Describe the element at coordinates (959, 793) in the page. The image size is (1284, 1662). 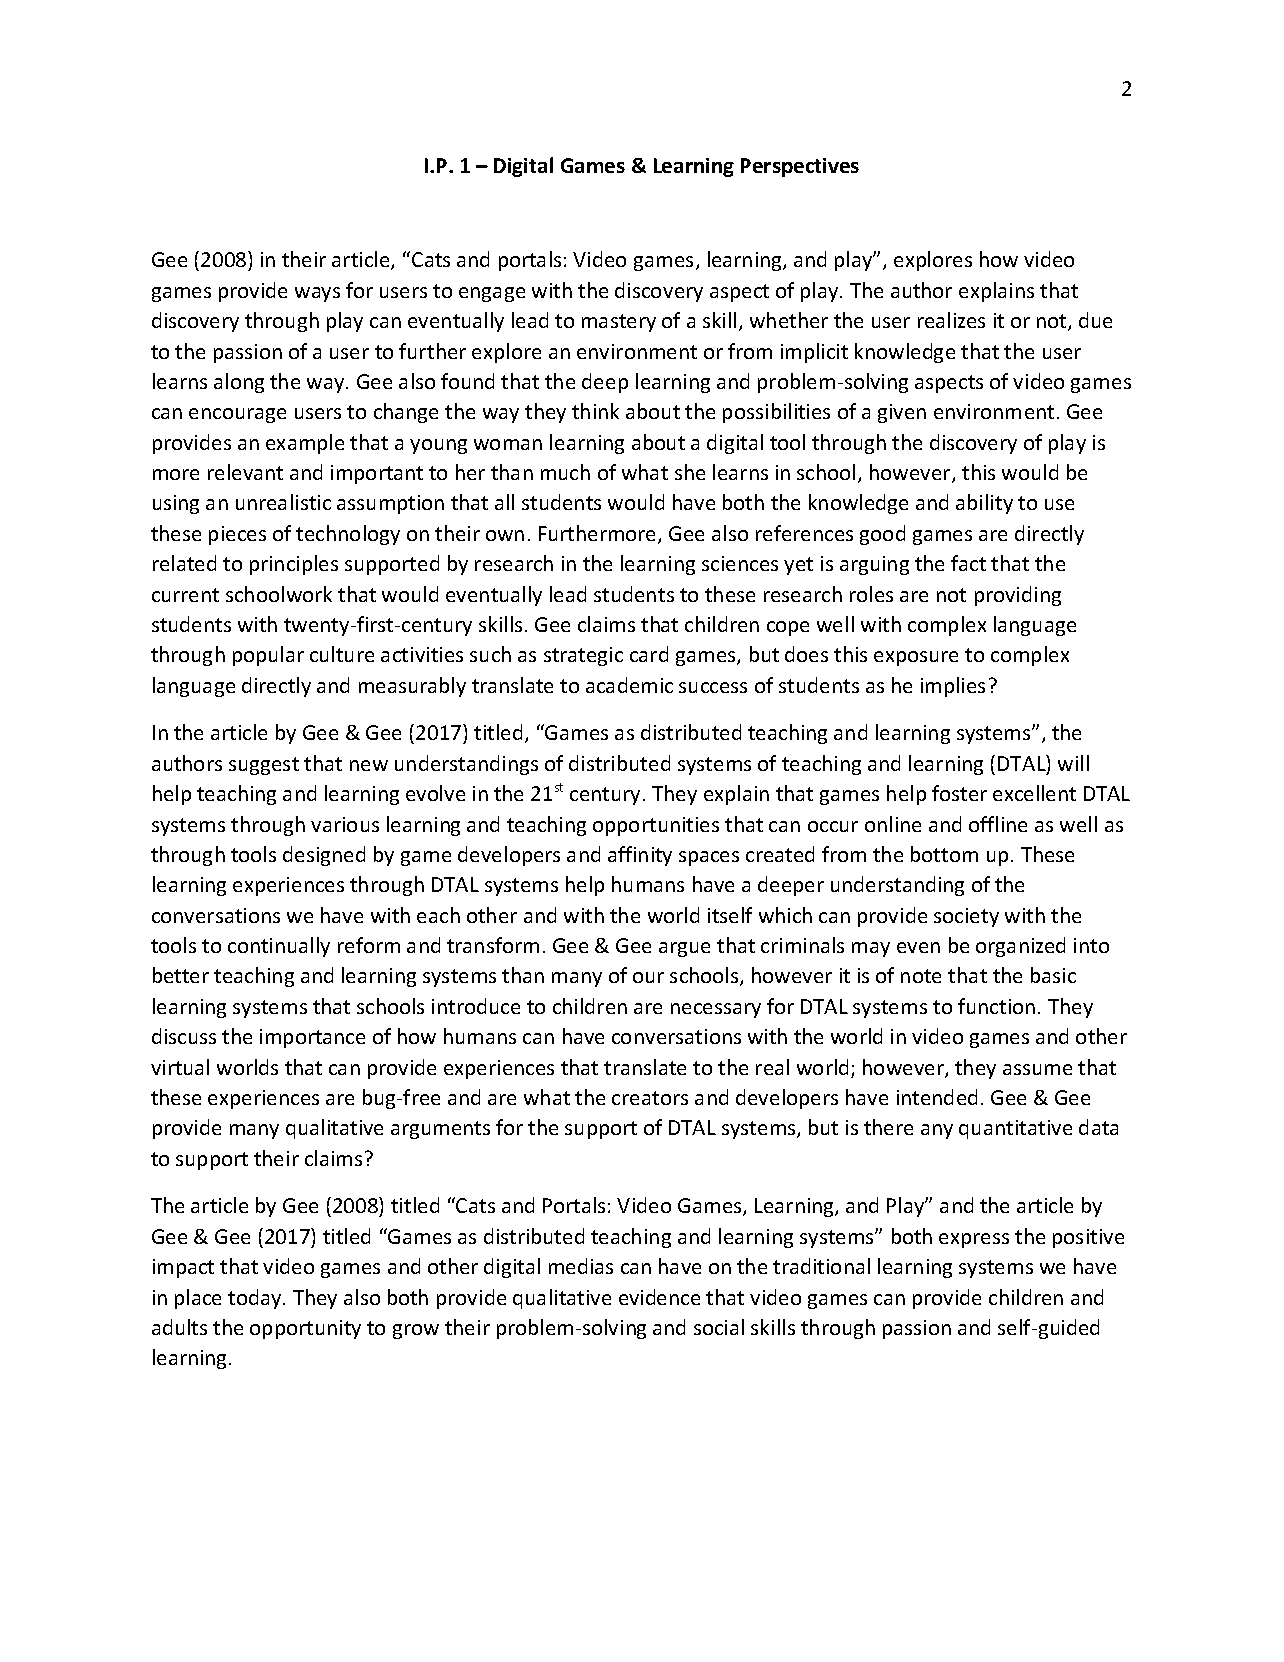
I see `foster` at that location.
